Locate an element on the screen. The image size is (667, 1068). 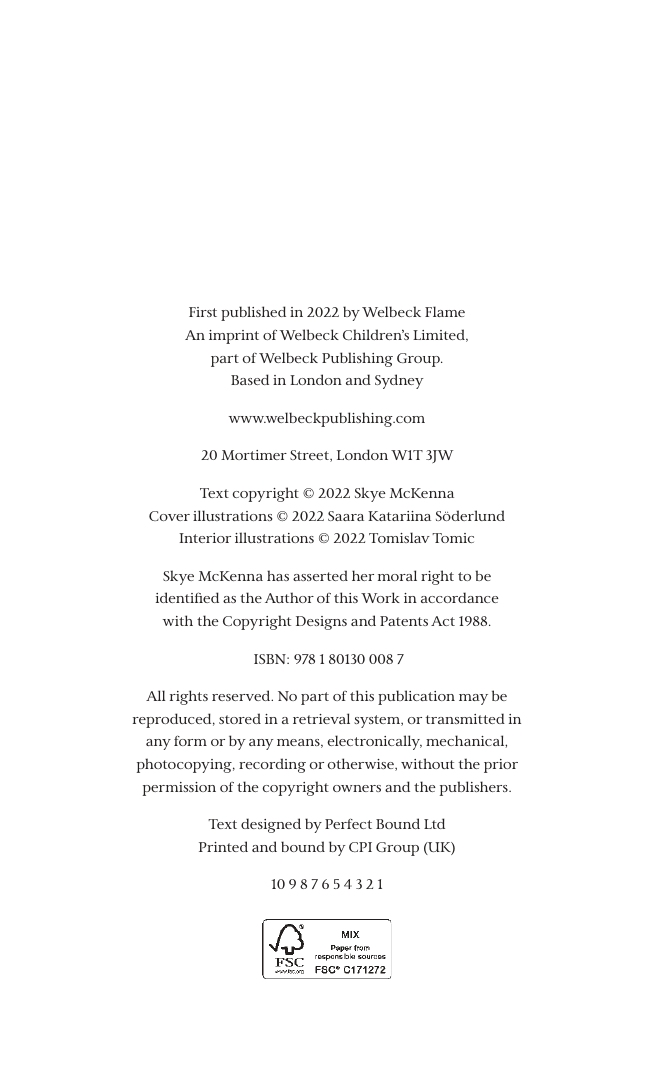
Ltd is located at coordinates (434, 823).
